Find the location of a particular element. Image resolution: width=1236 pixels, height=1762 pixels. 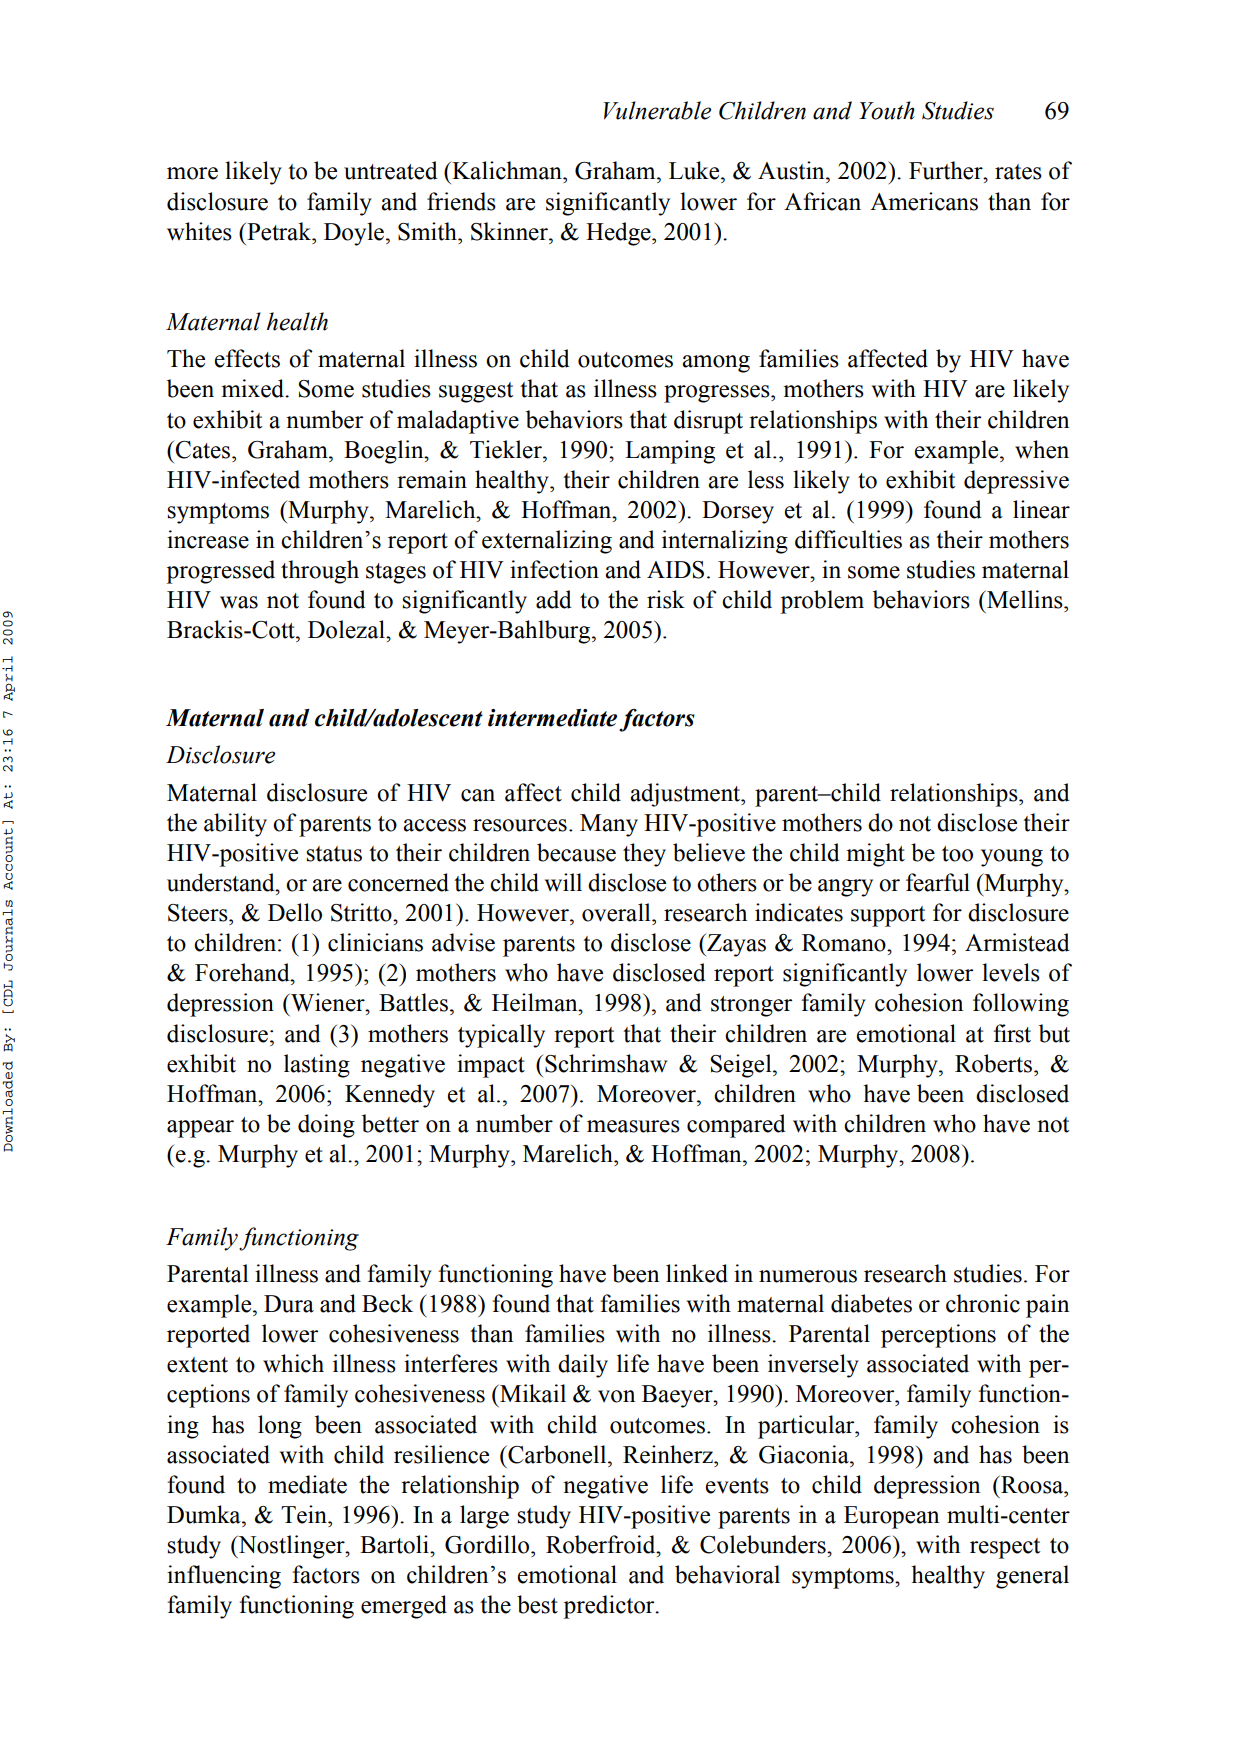

status is located at coordinates (334, 854).
